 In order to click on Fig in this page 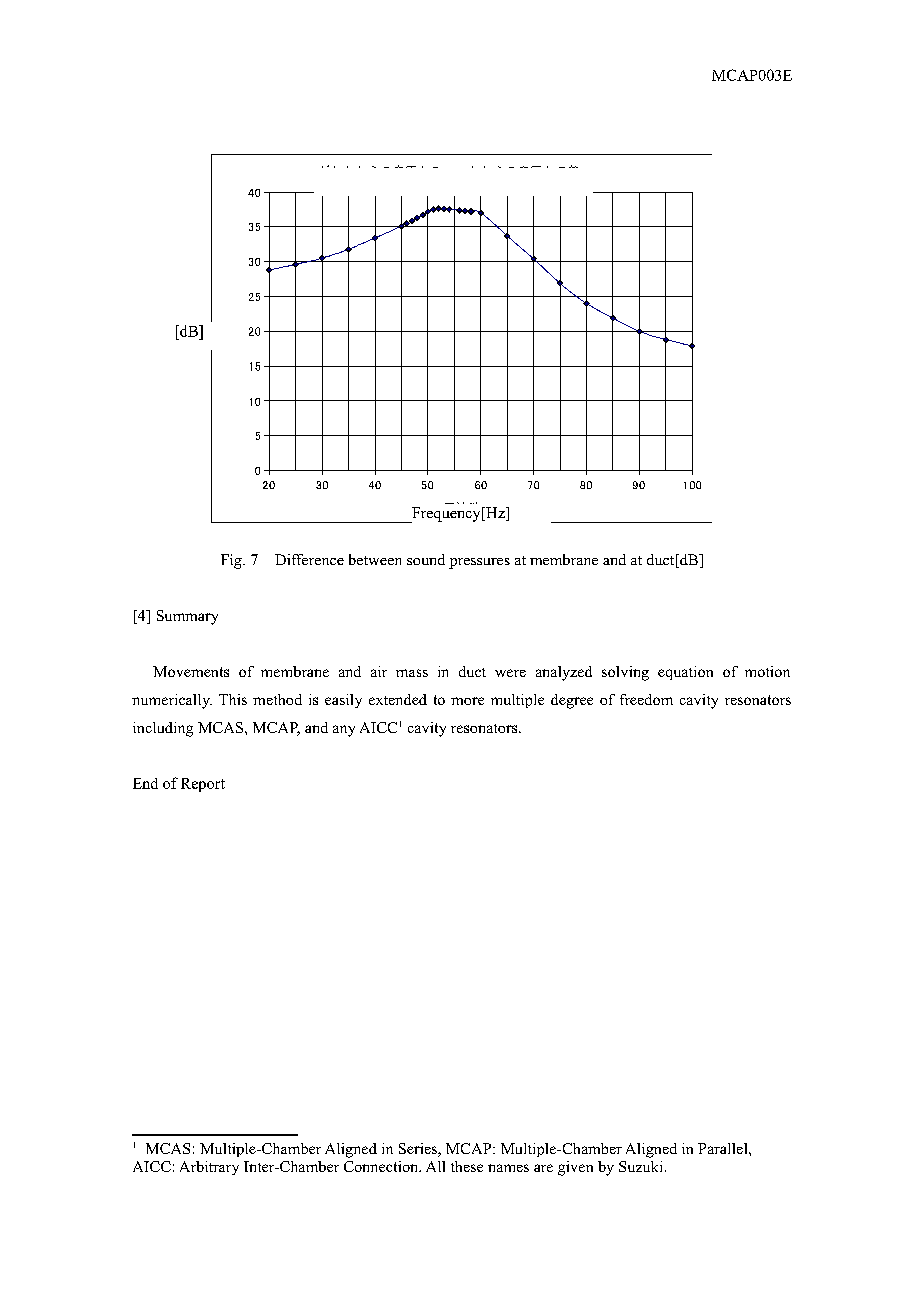, I will do `click(232, 561)`.
